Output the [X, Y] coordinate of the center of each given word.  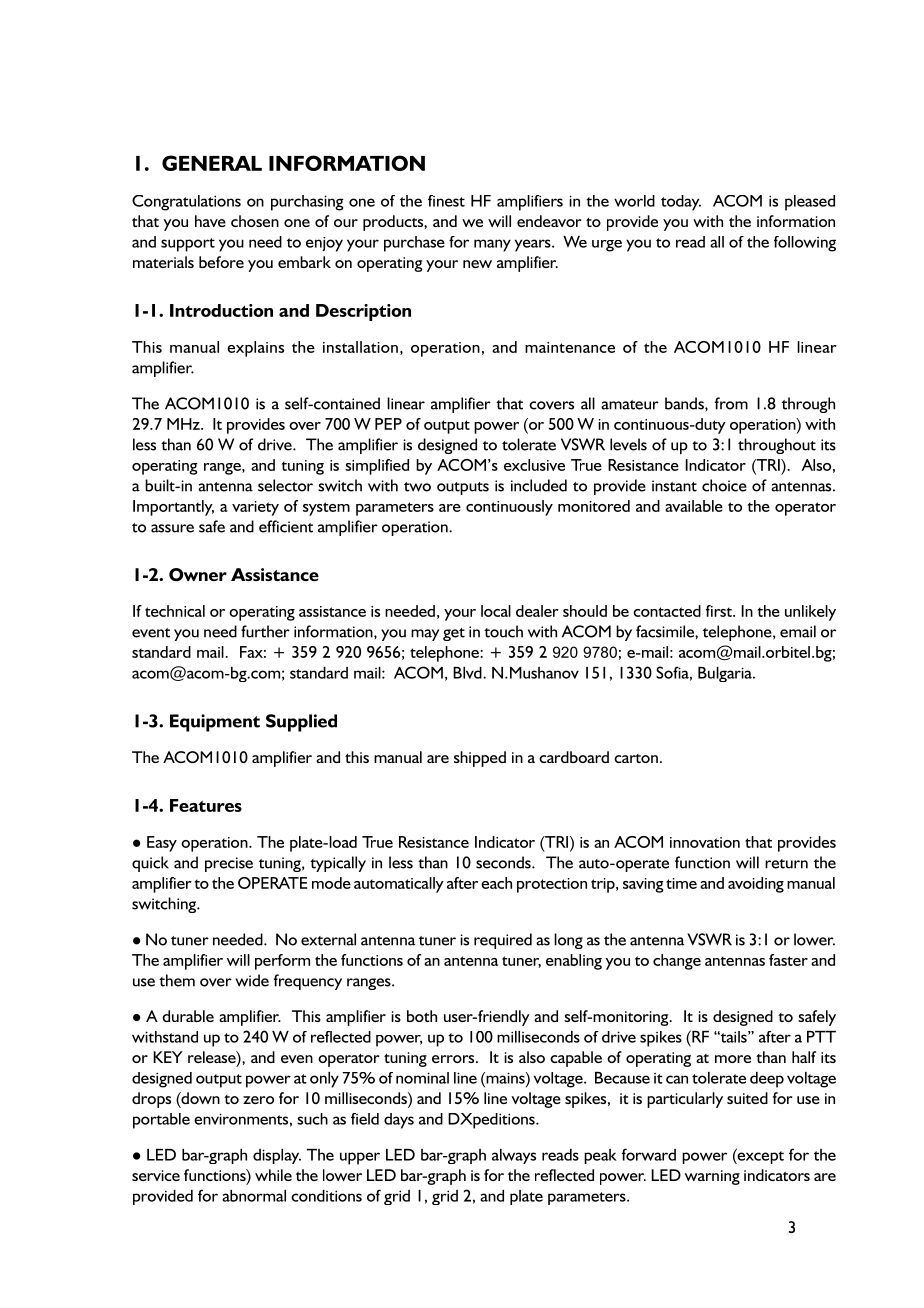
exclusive [534, 465]
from [731, 403]
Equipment [215, 723]
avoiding [756, 885]
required [503, 941]
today [681, 203]
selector [285, 485]
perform [282, 962]
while [273, 1175]
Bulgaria [726, 674]
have [210, 221]
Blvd [468, 673]
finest [446, 201]
